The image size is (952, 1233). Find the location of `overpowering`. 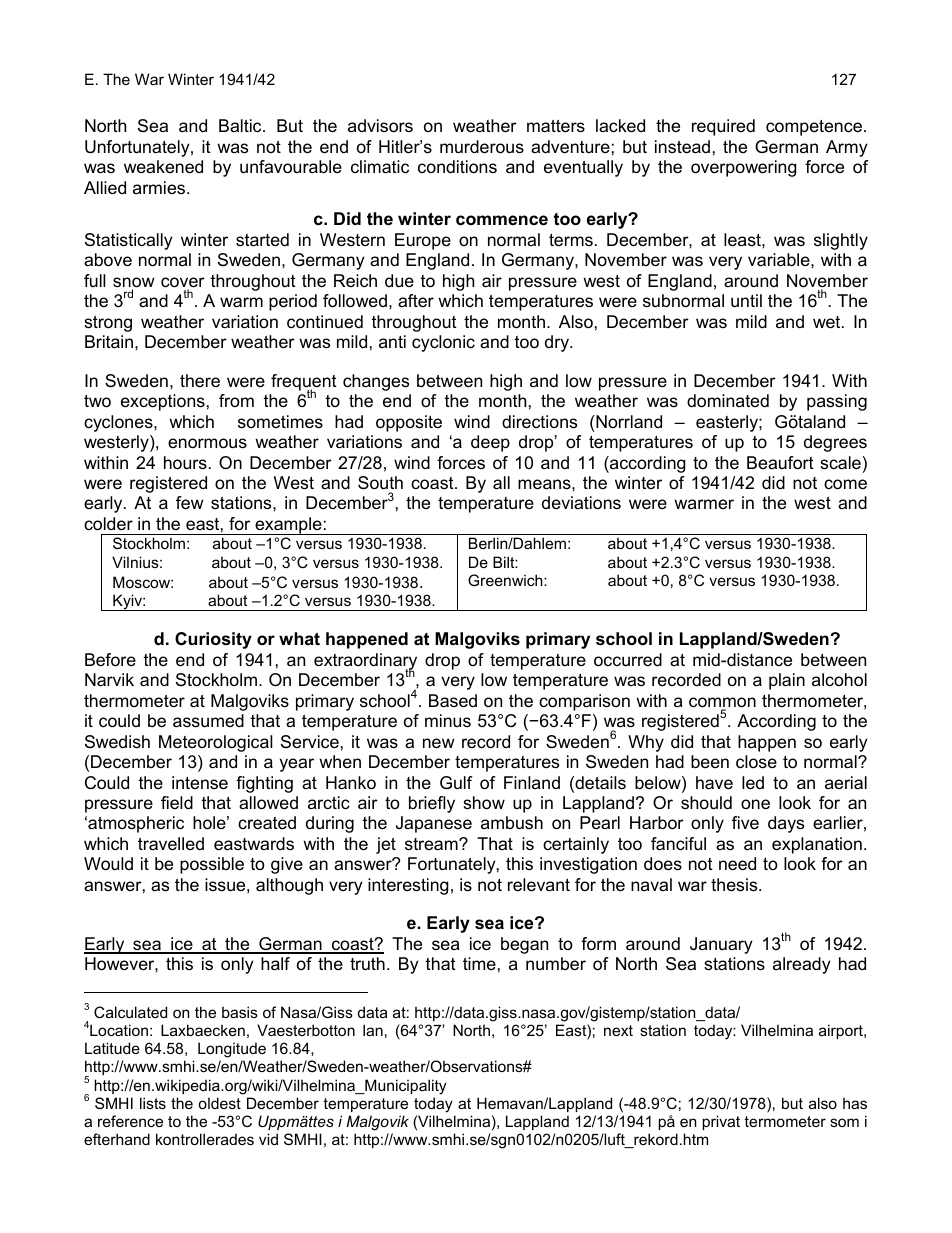

overpowering is located at coordinates (744, 168).
